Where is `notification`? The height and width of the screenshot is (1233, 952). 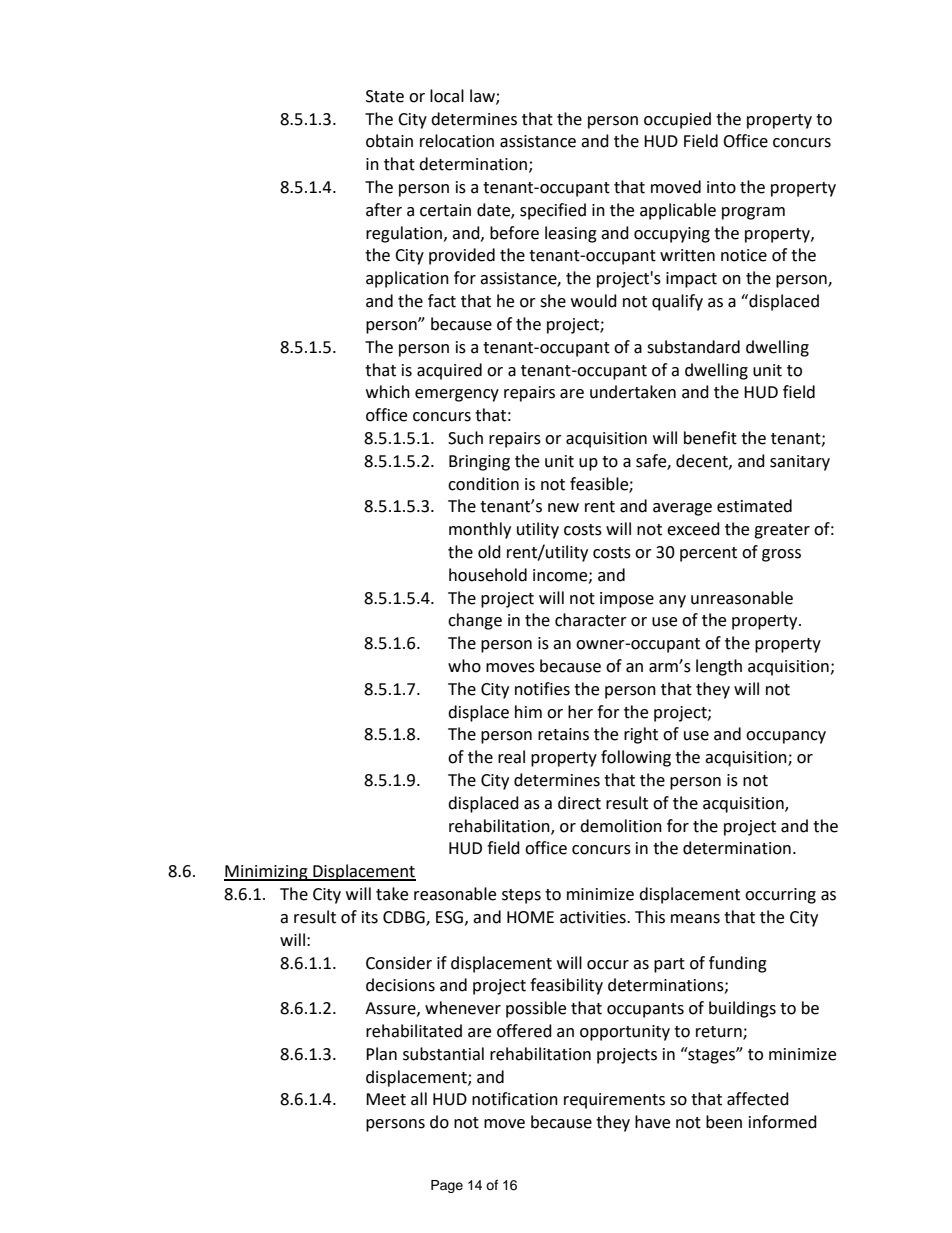
notification is located at coordinates (515, 1099).
